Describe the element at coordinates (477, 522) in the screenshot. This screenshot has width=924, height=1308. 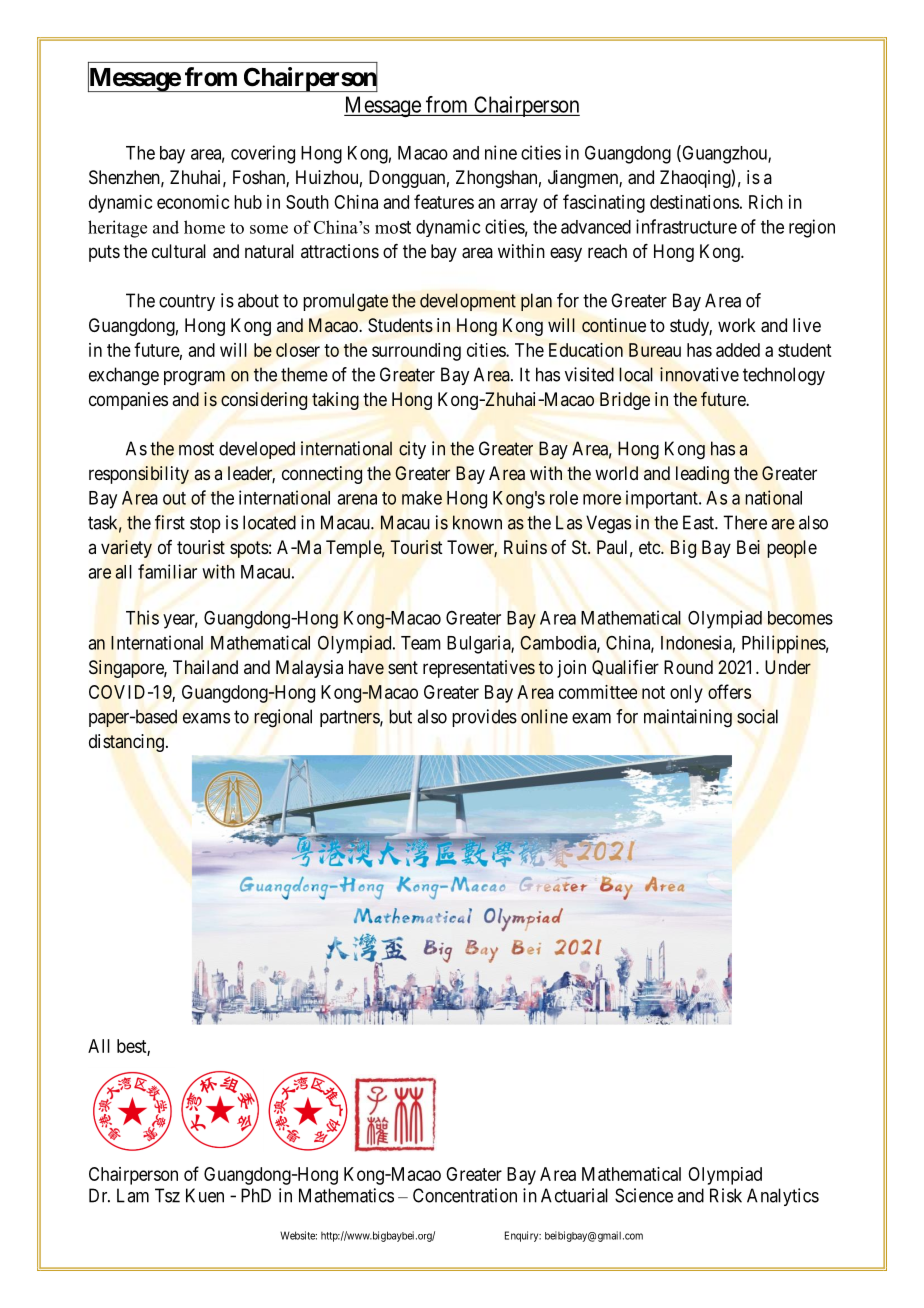
I see `known` at that location.
